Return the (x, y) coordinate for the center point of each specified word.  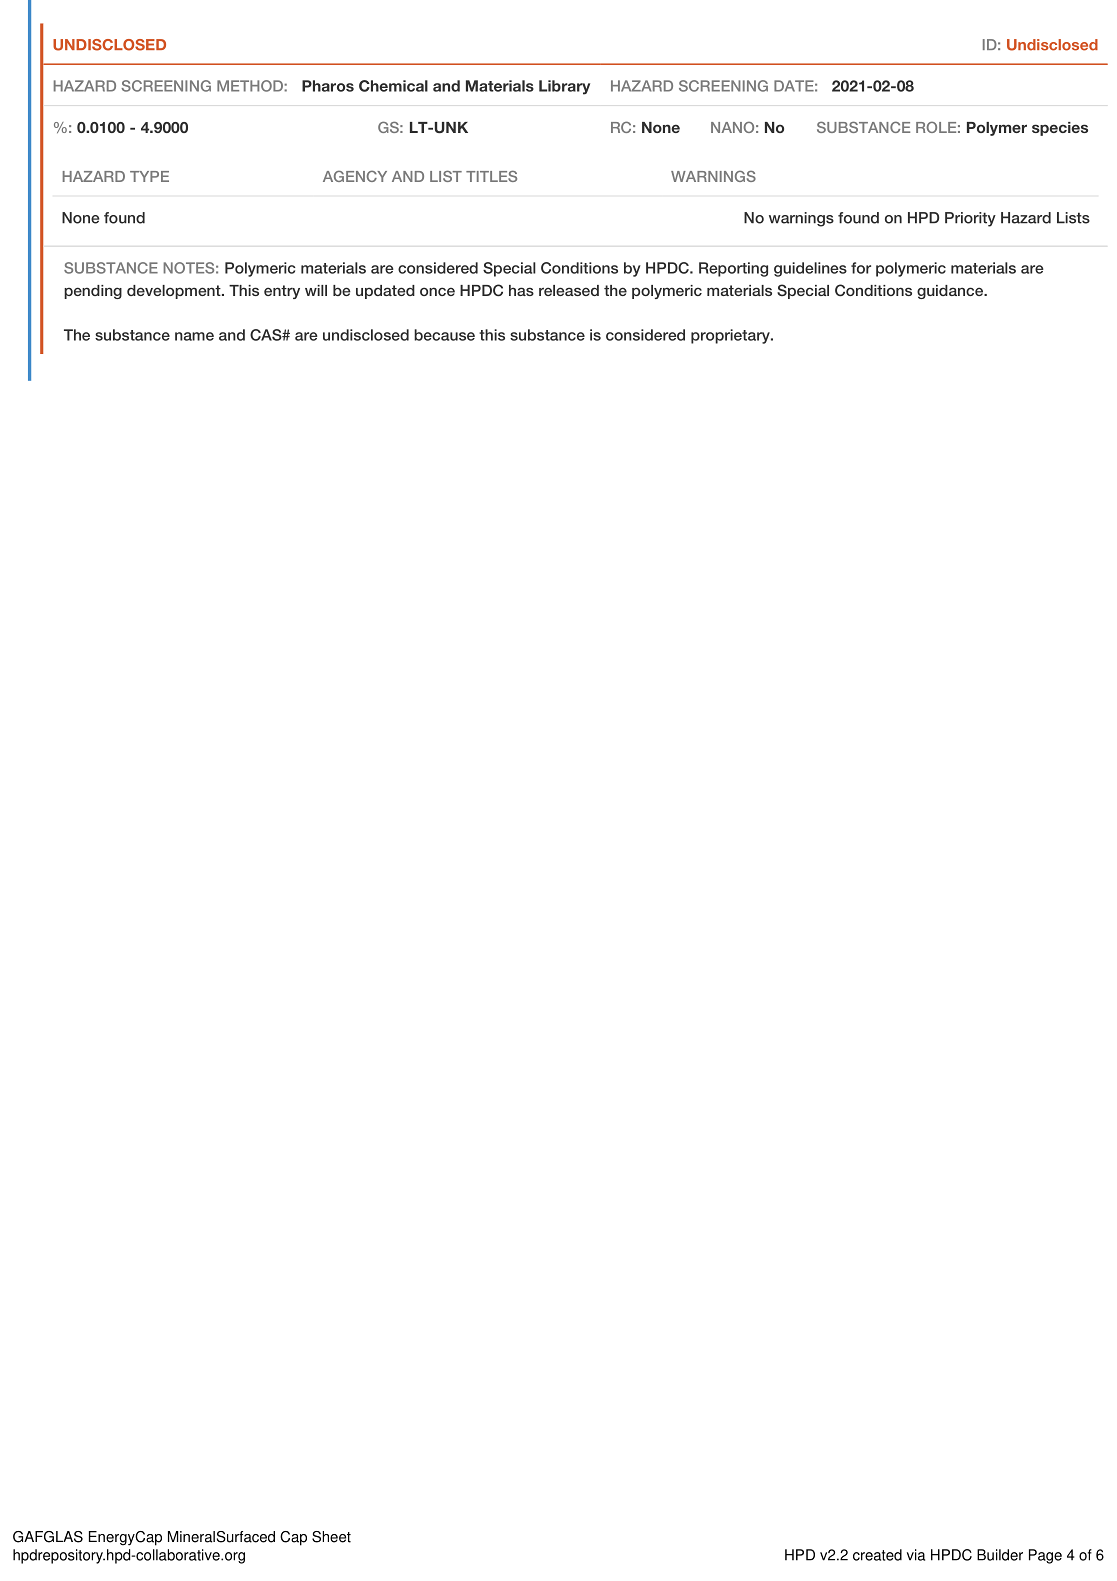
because (444, 335)
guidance (951, 292)
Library (564, 87)
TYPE (149, 176)
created (877, 1555)
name (194, 336)
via (916, 1555)
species (1060, 129)
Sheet (331, 1537)
